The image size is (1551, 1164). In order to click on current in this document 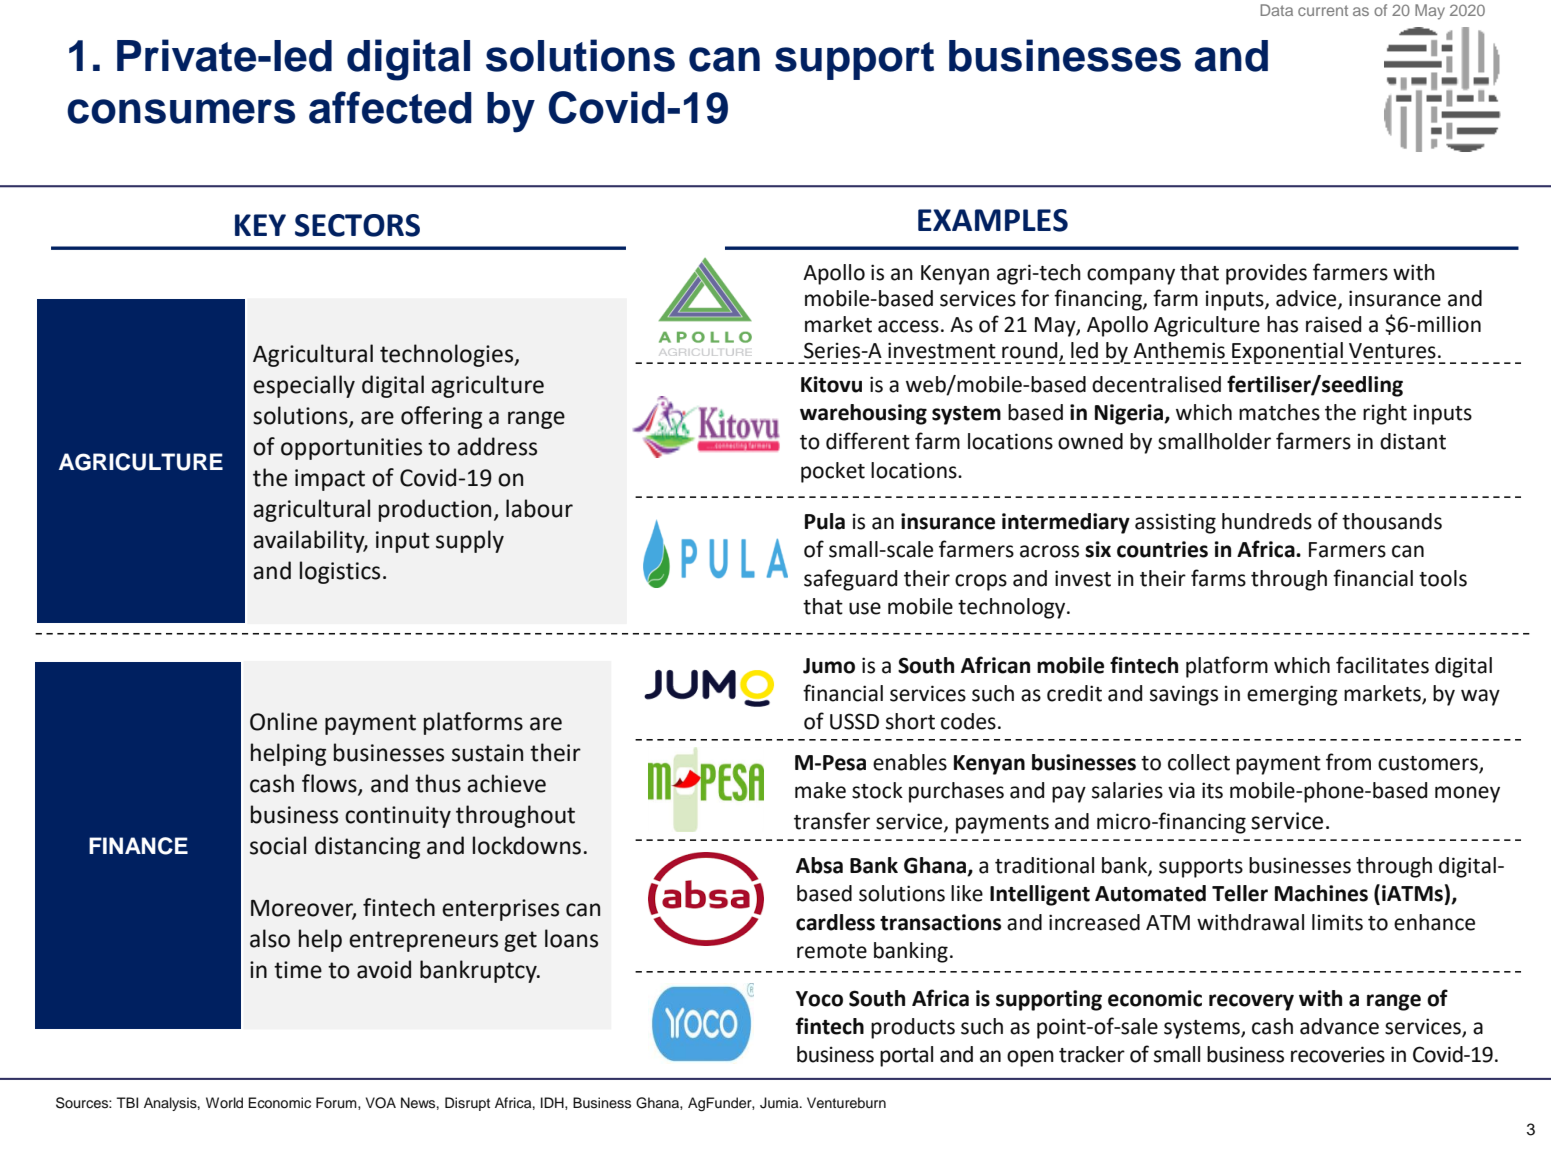, I will do `click(1323, 10)`.
